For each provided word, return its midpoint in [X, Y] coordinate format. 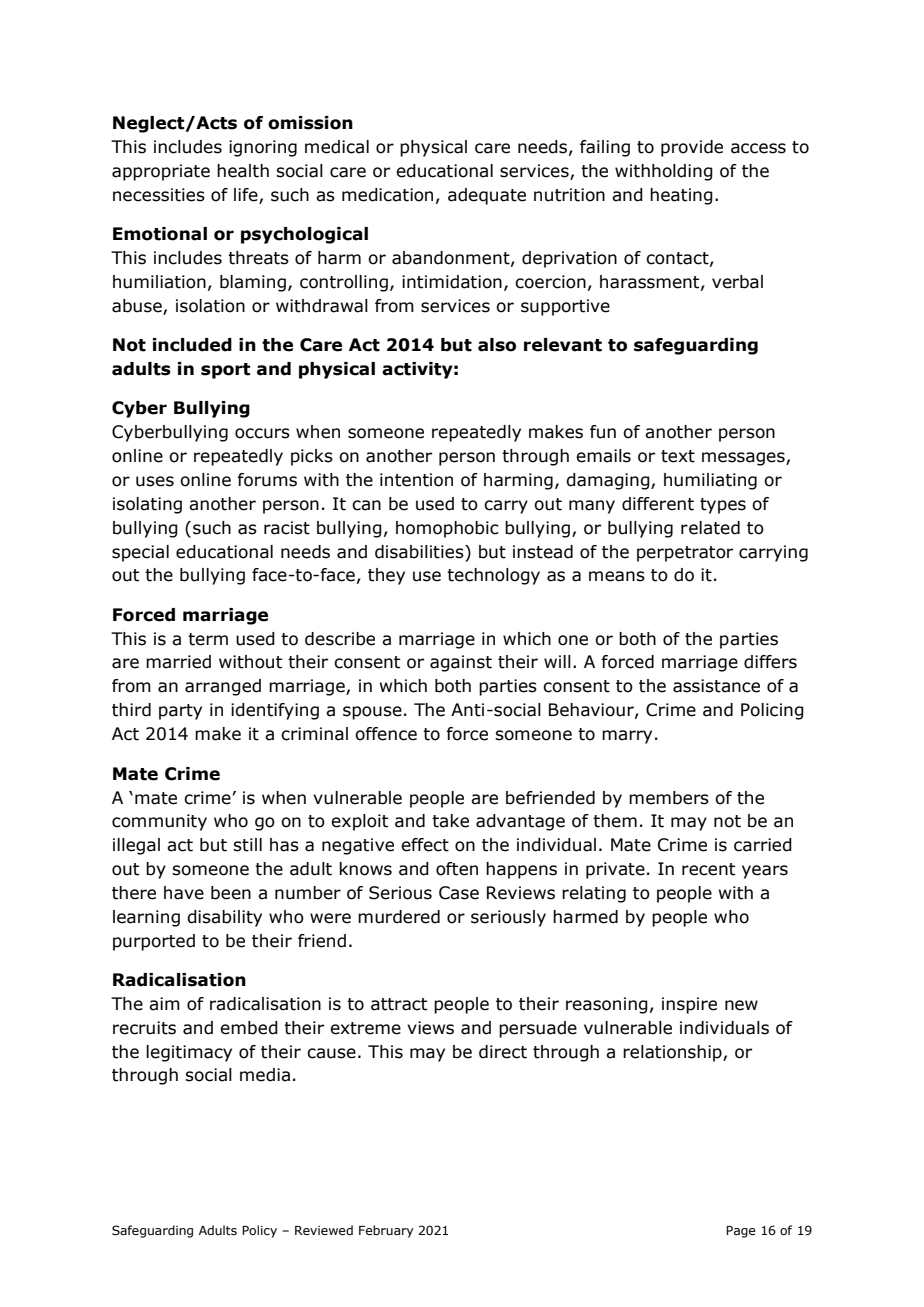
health [243, 171]
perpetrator [685, 554]
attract [399, 1004]
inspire [689, 1005]
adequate [487, 196]
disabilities [420, 552]
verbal [737, 282]
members [669, 798]
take [450, 821]
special [140, 553]
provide [692, 148]
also [497, 345]
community [159, 822]
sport [226, 371]
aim [164, 1004]
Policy [259, 1231]
